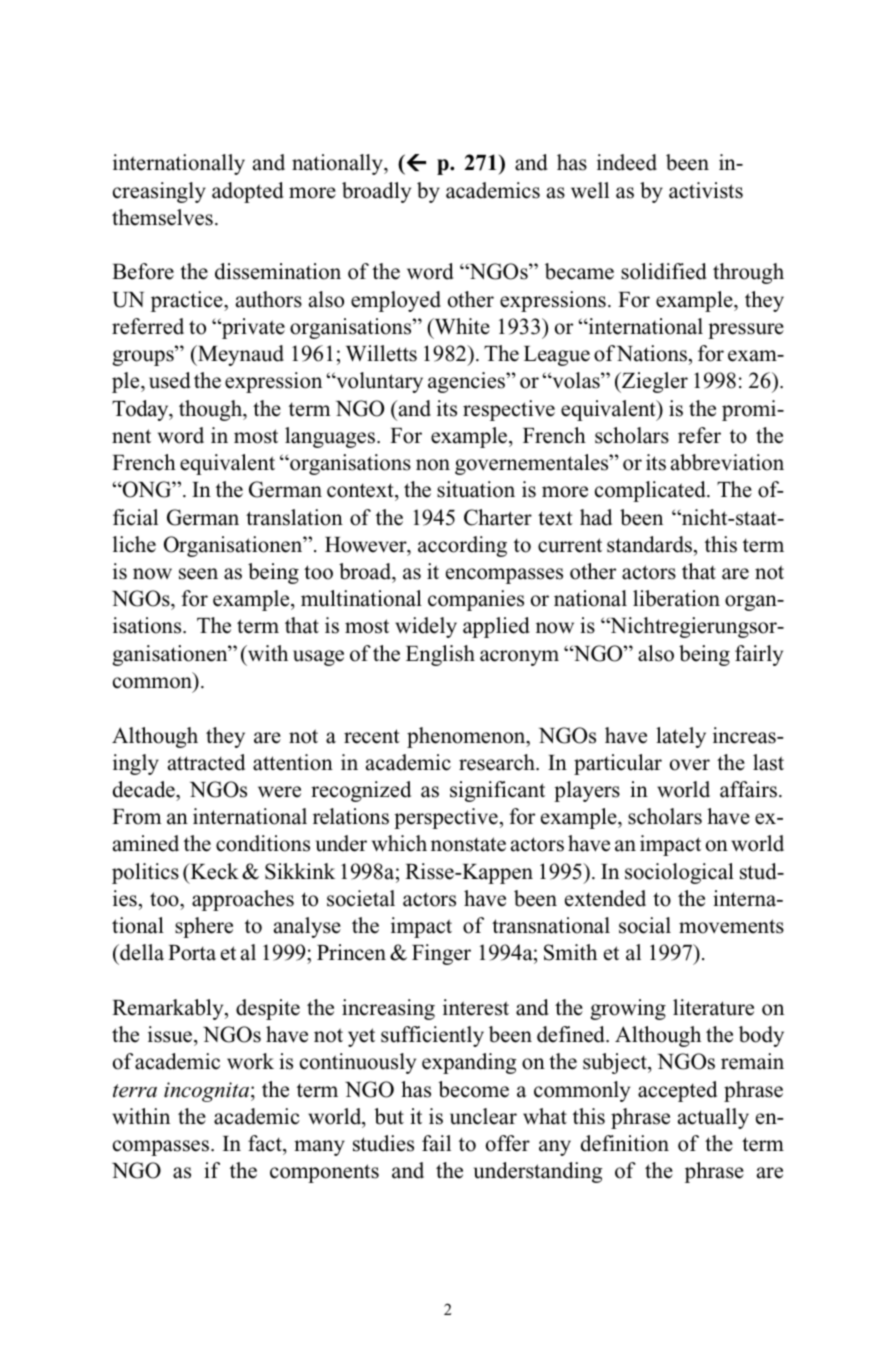 The width and height of the screenshot is (896, 1345). Describe the element at coordinates (483, 1116) in the screenshot. I see `unclear` at that location.
